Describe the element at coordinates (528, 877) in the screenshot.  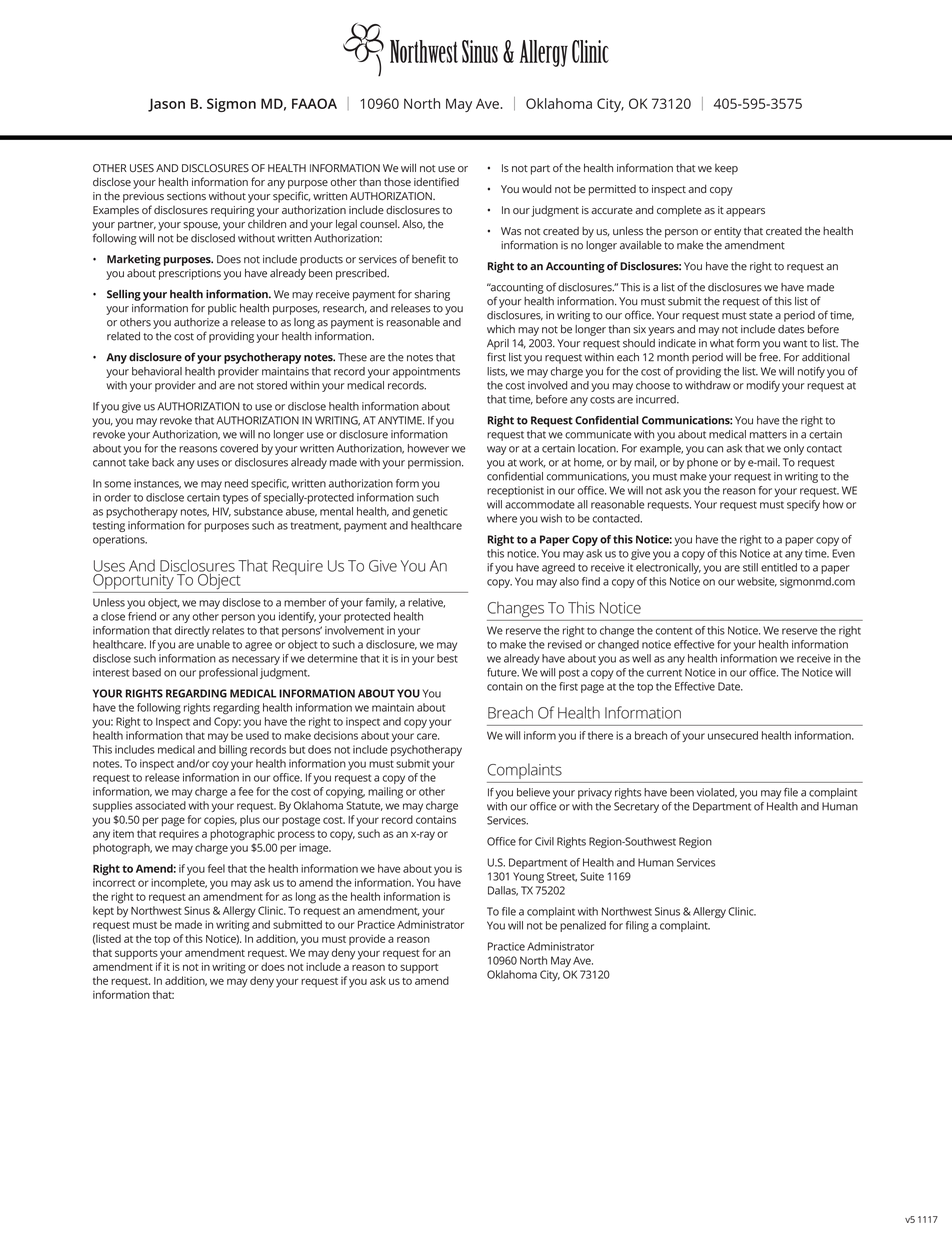
I see `Young` at that location.
